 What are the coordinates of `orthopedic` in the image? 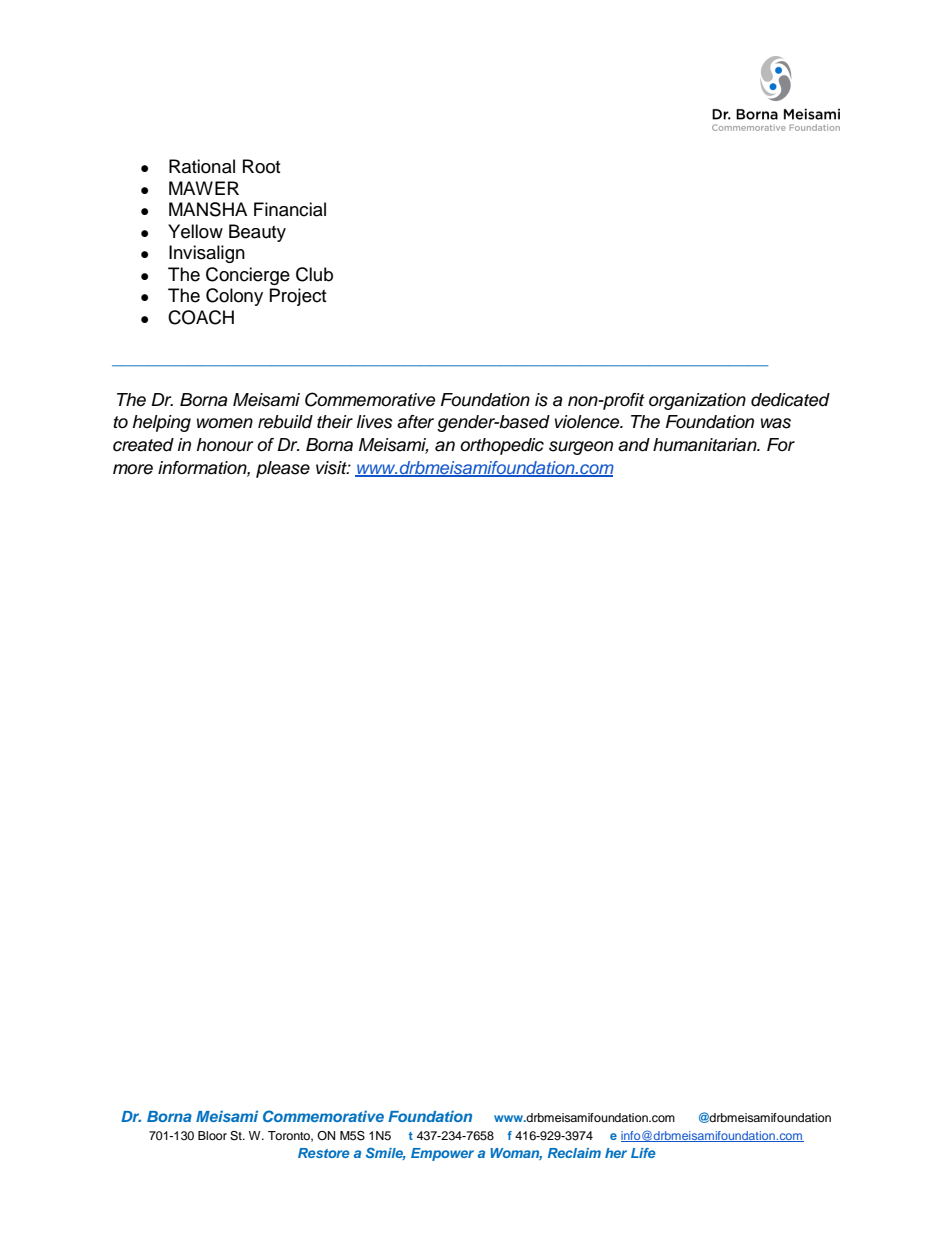 It's located at (502, 446).
